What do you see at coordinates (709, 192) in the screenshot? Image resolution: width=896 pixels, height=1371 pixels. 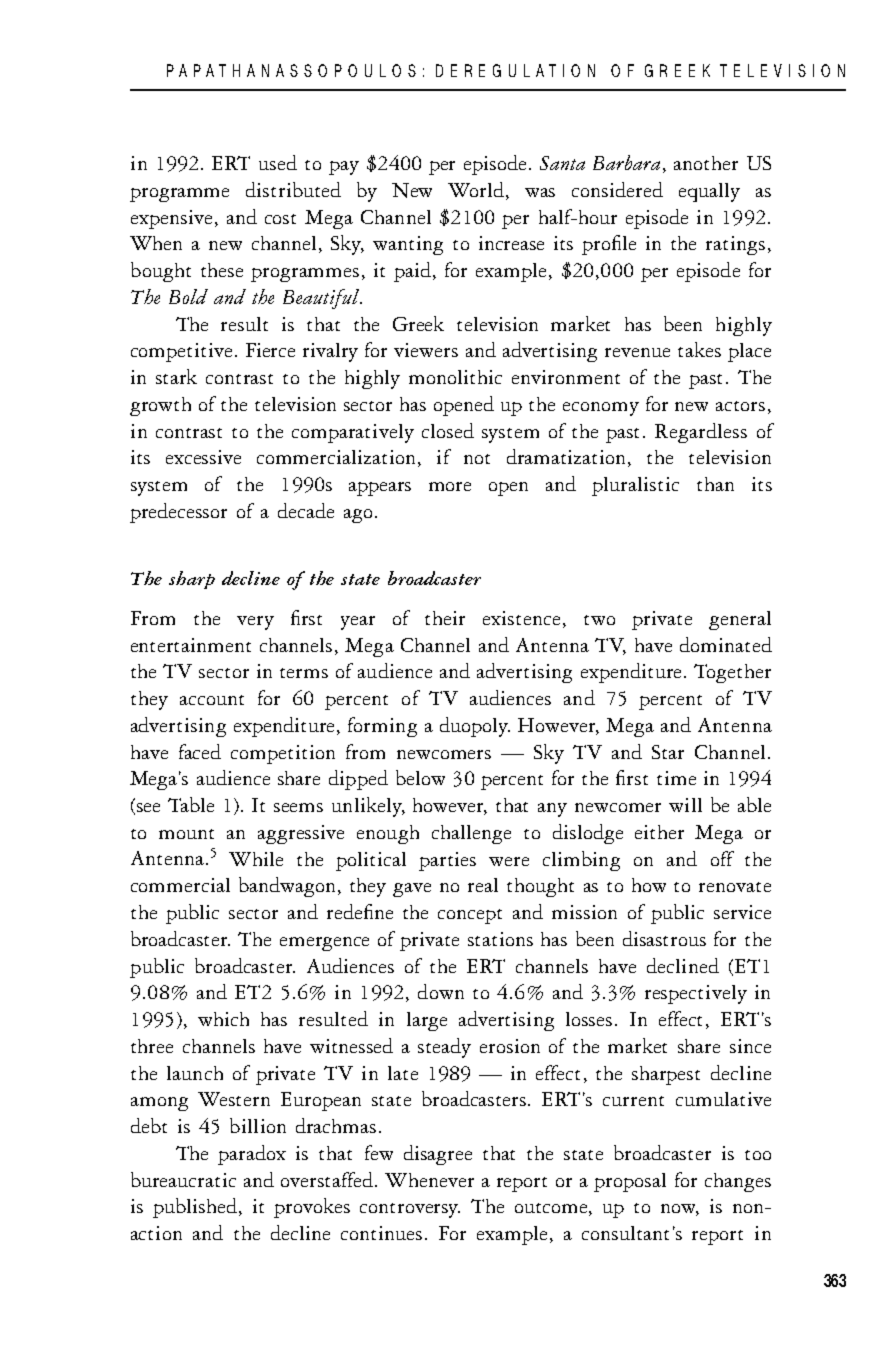 I see `equally` at bounding box center [709, 192].
